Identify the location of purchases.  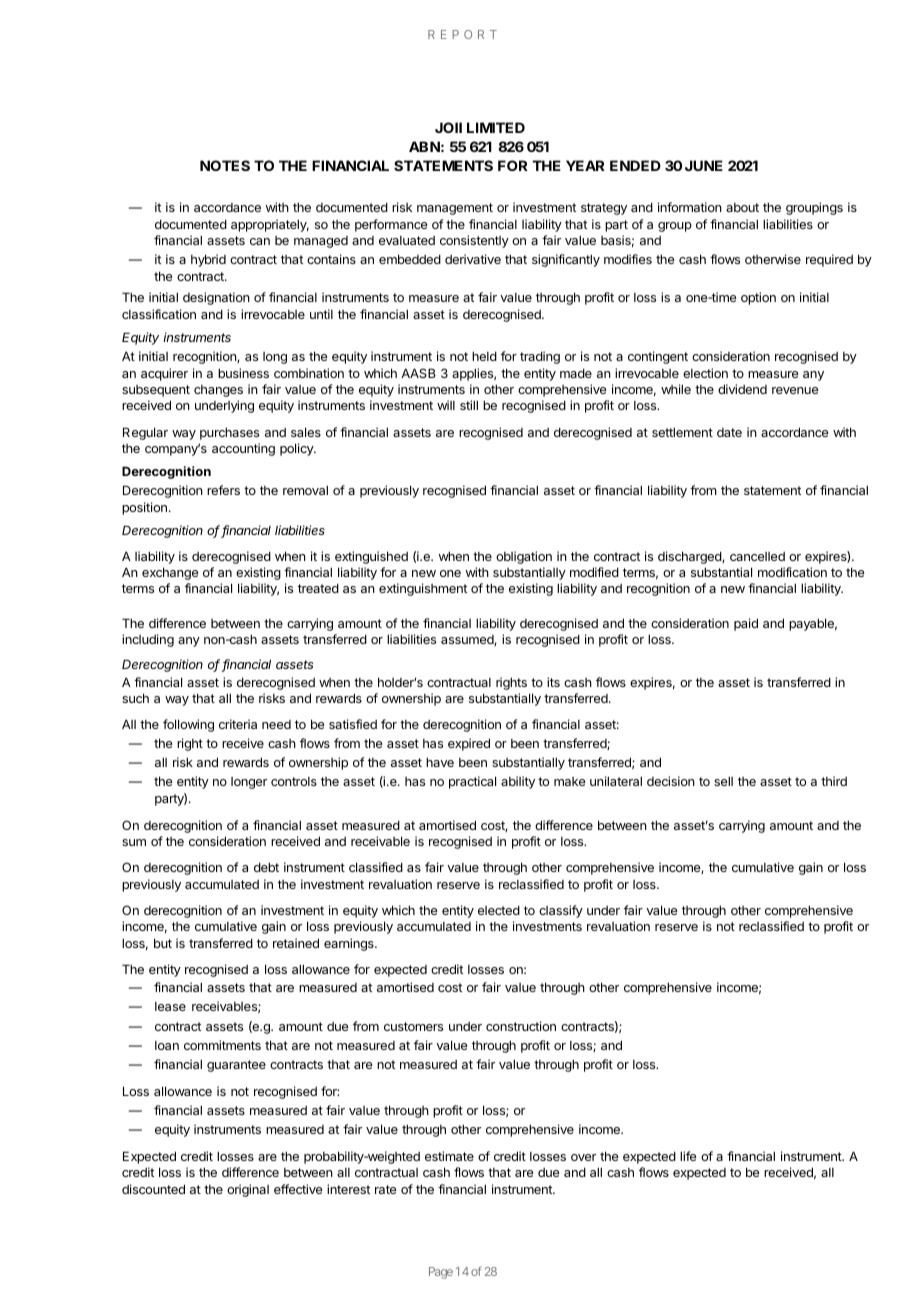
(229, 433).
